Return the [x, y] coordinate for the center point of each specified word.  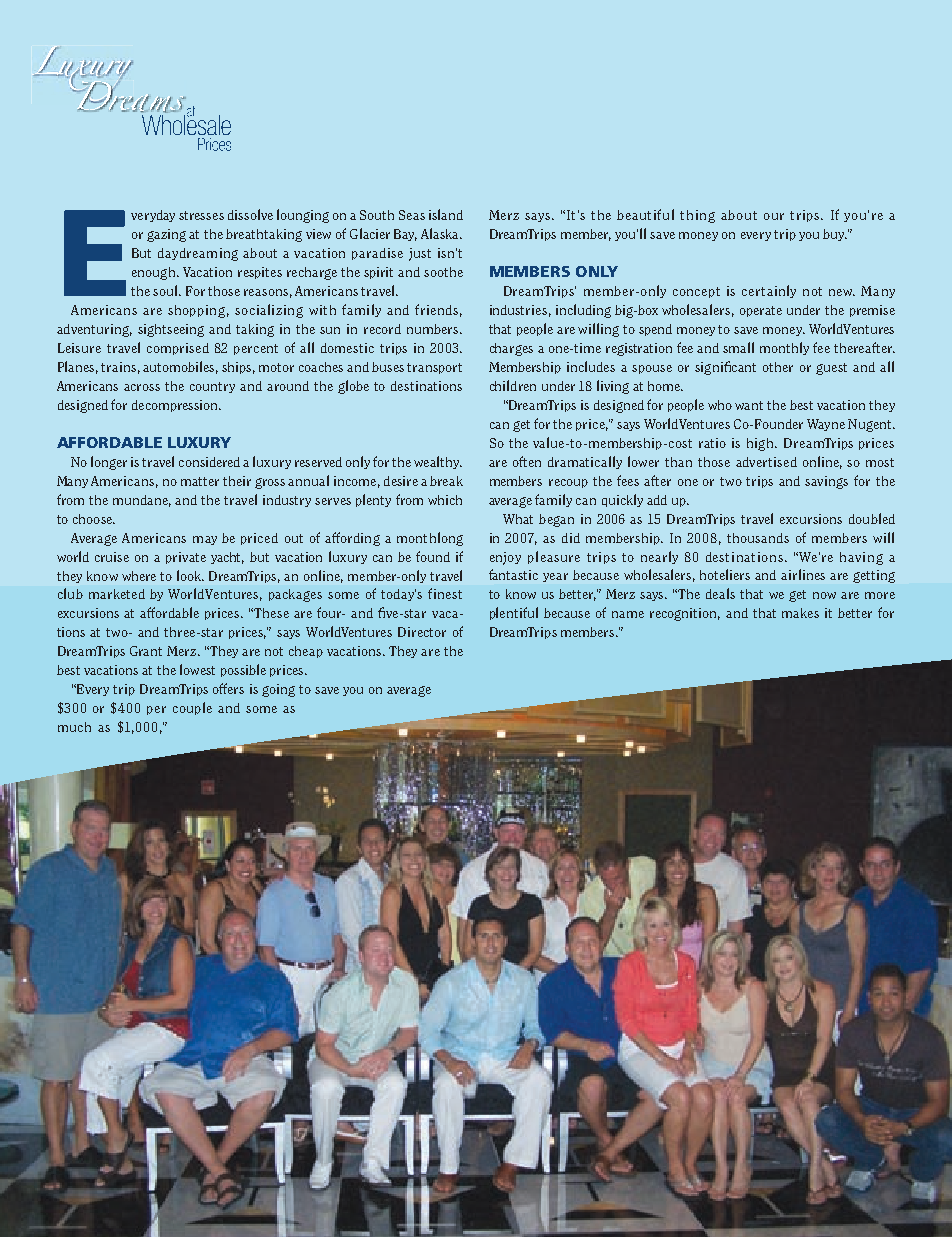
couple [192, 708]
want [749, 405]
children [513, 385]
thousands [758, 538]
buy [835, 235]
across [142, 387]
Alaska [441, 233]
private [186, 558]
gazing [166, 235]
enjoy [505, 558]
